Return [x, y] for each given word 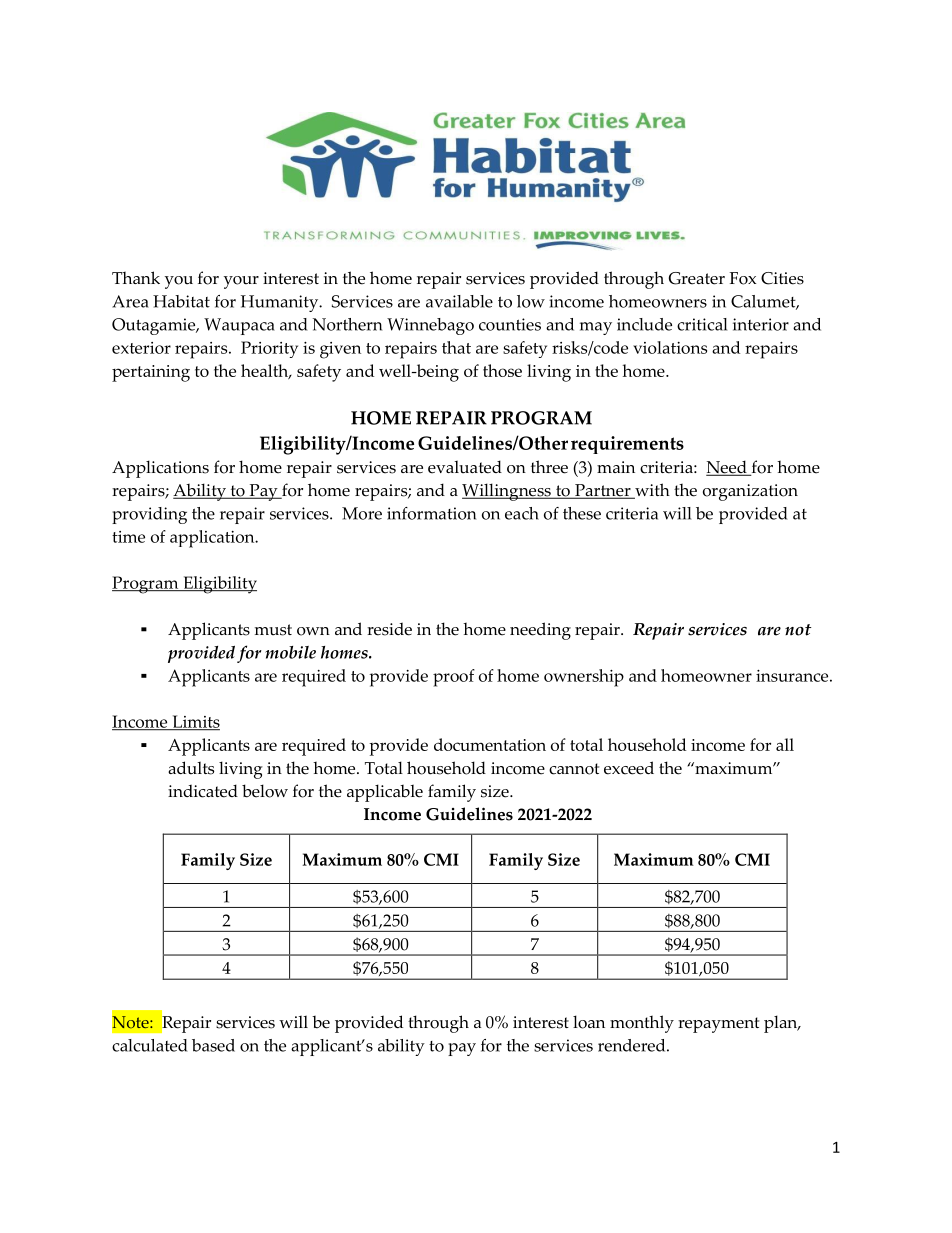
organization [750, 492]
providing [149, 515]
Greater [697, 278]
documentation [490, 744]
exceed [629, 768]
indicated [203, 791]
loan [589, 1022]
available [459, 301]
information [431, 513]
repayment [718, 1025]
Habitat [181, 301]
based [213, 1045]
